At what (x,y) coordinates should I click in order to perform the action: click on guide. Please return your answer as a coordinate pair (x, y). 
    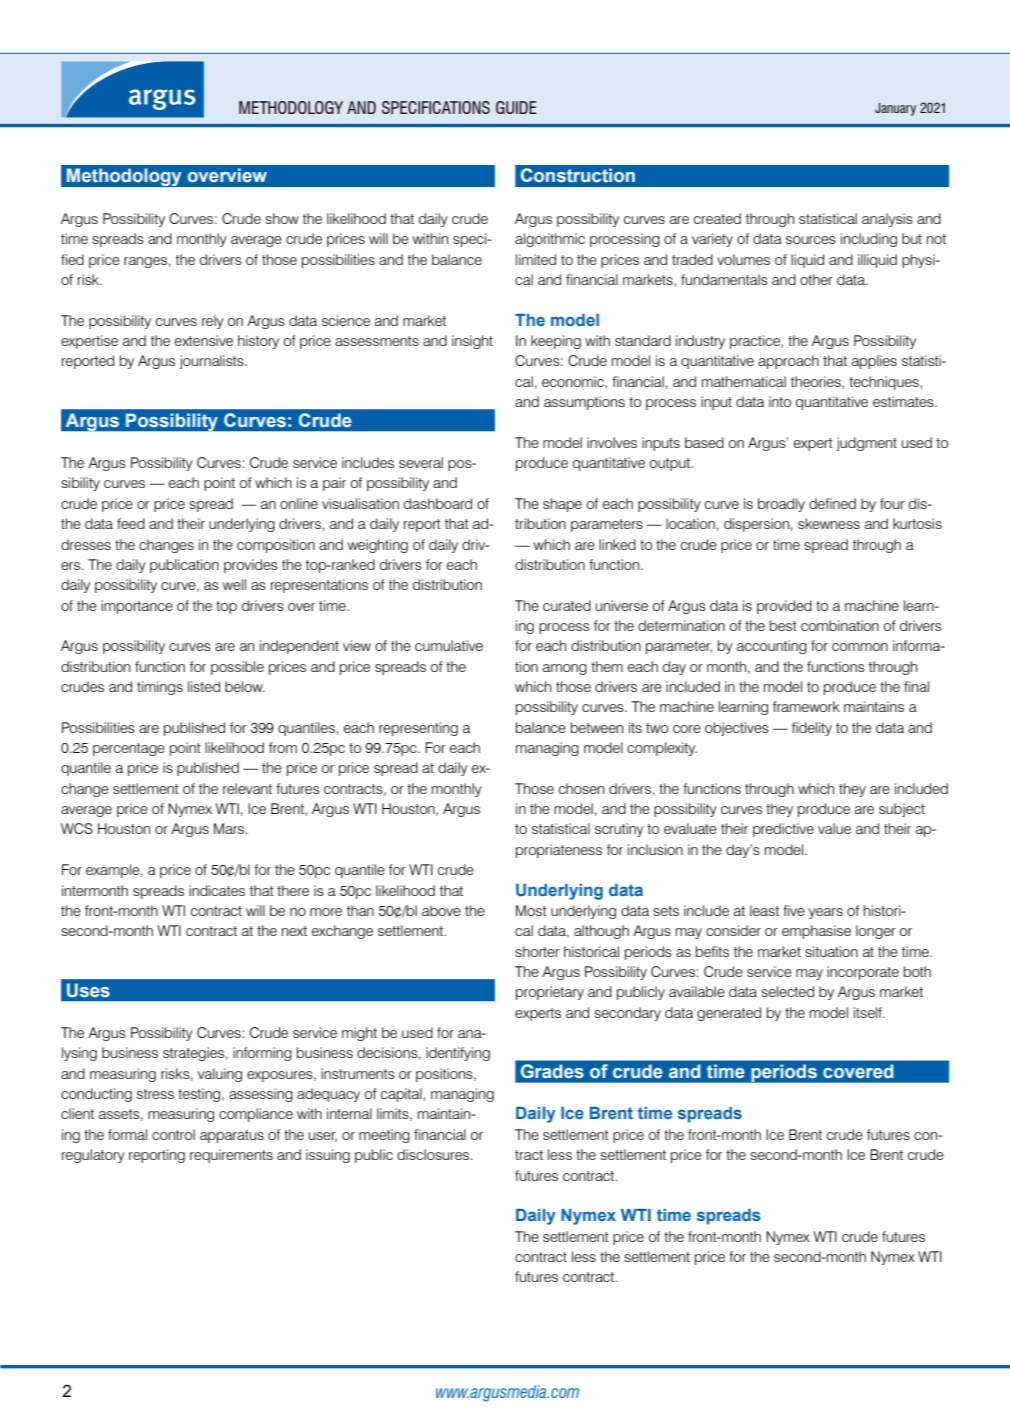
    Looking at the image, I should click on (516, 107).
